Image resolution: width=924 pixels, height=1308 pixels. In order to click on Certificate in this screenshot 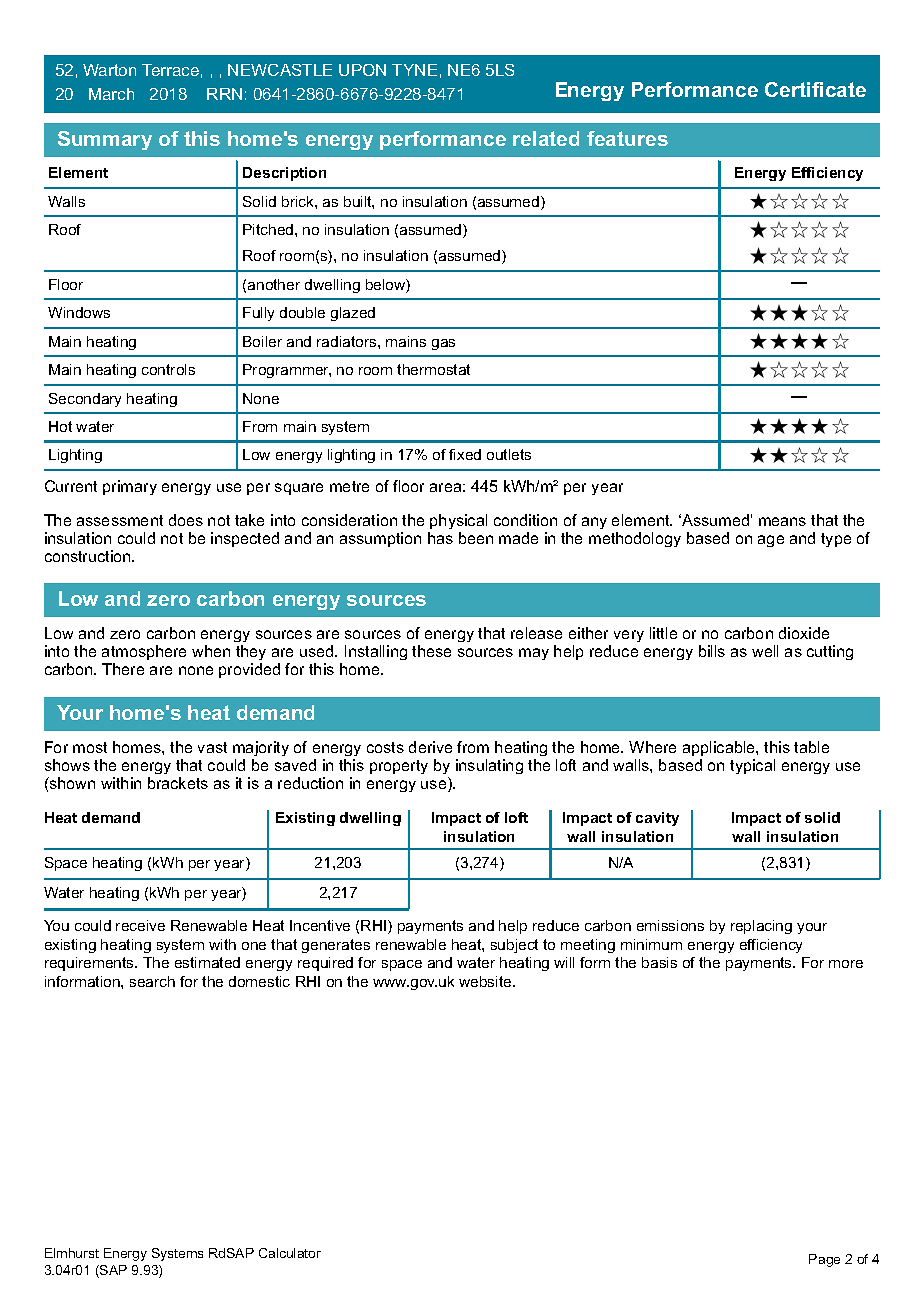, I will do `click(815, 89)`.
